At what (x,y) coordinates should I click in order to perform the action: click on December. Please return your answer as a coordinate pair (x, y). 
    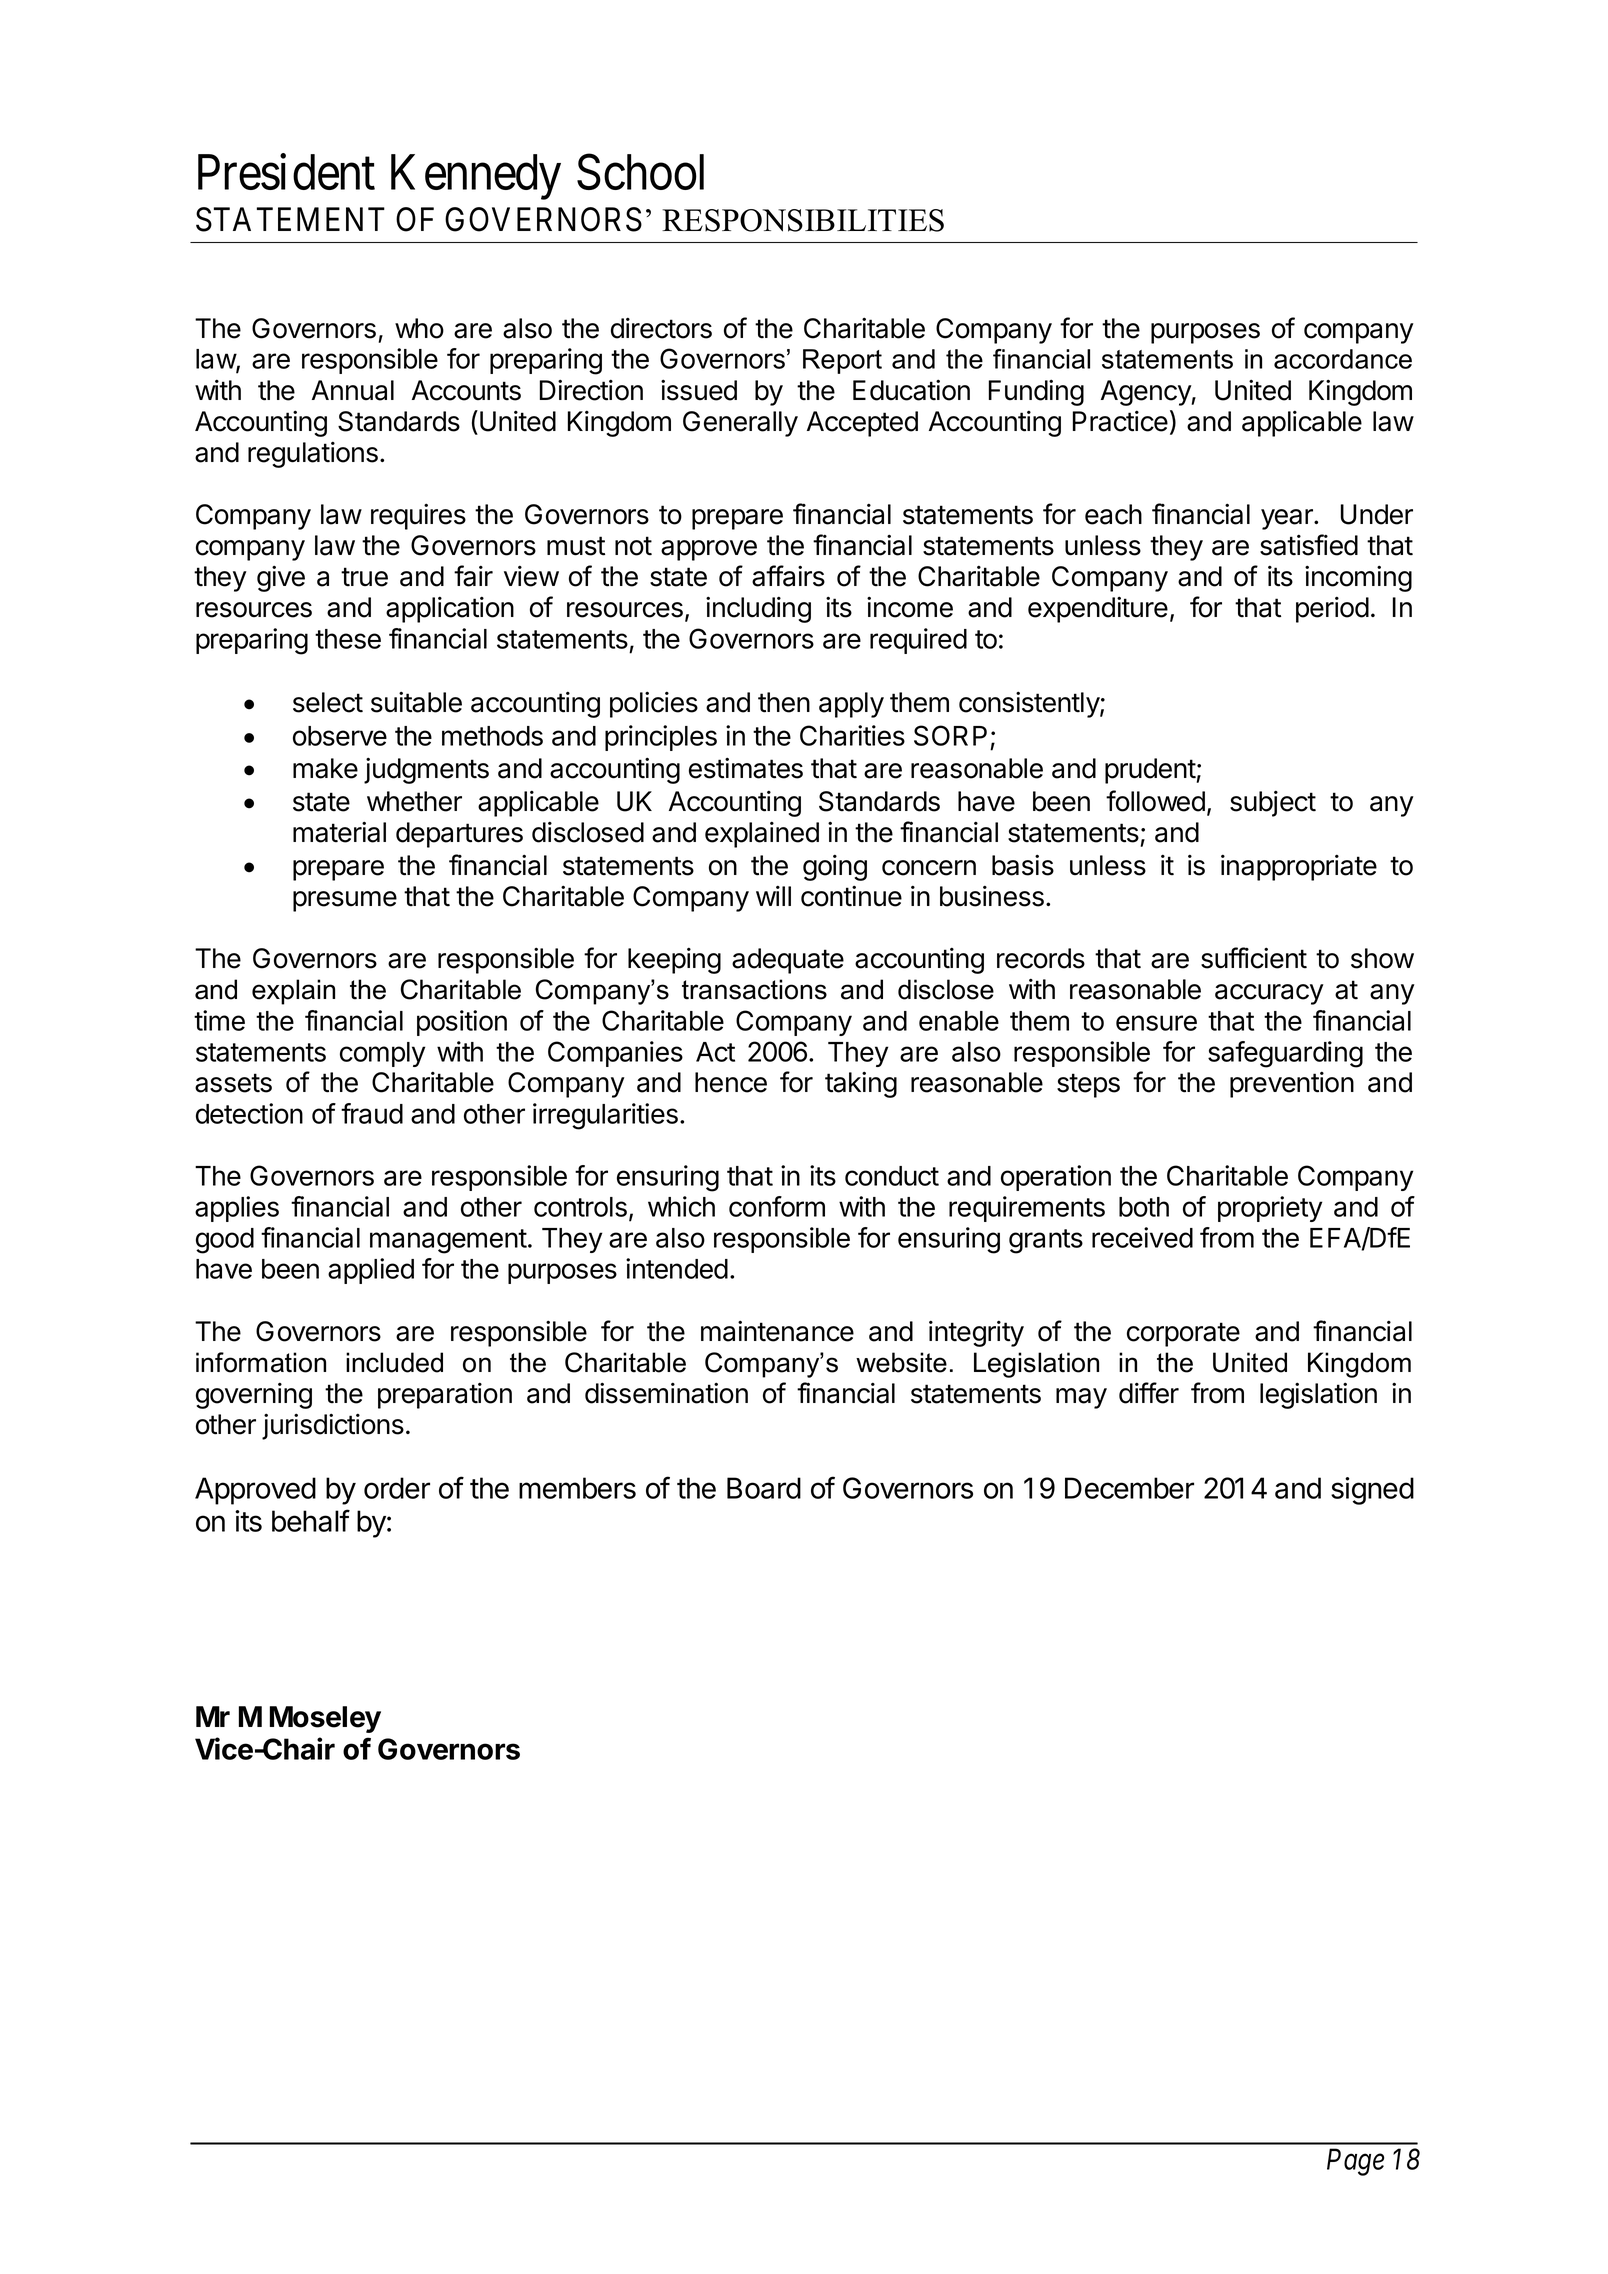
    Looking at the image, I should click on (1129, 1488).
